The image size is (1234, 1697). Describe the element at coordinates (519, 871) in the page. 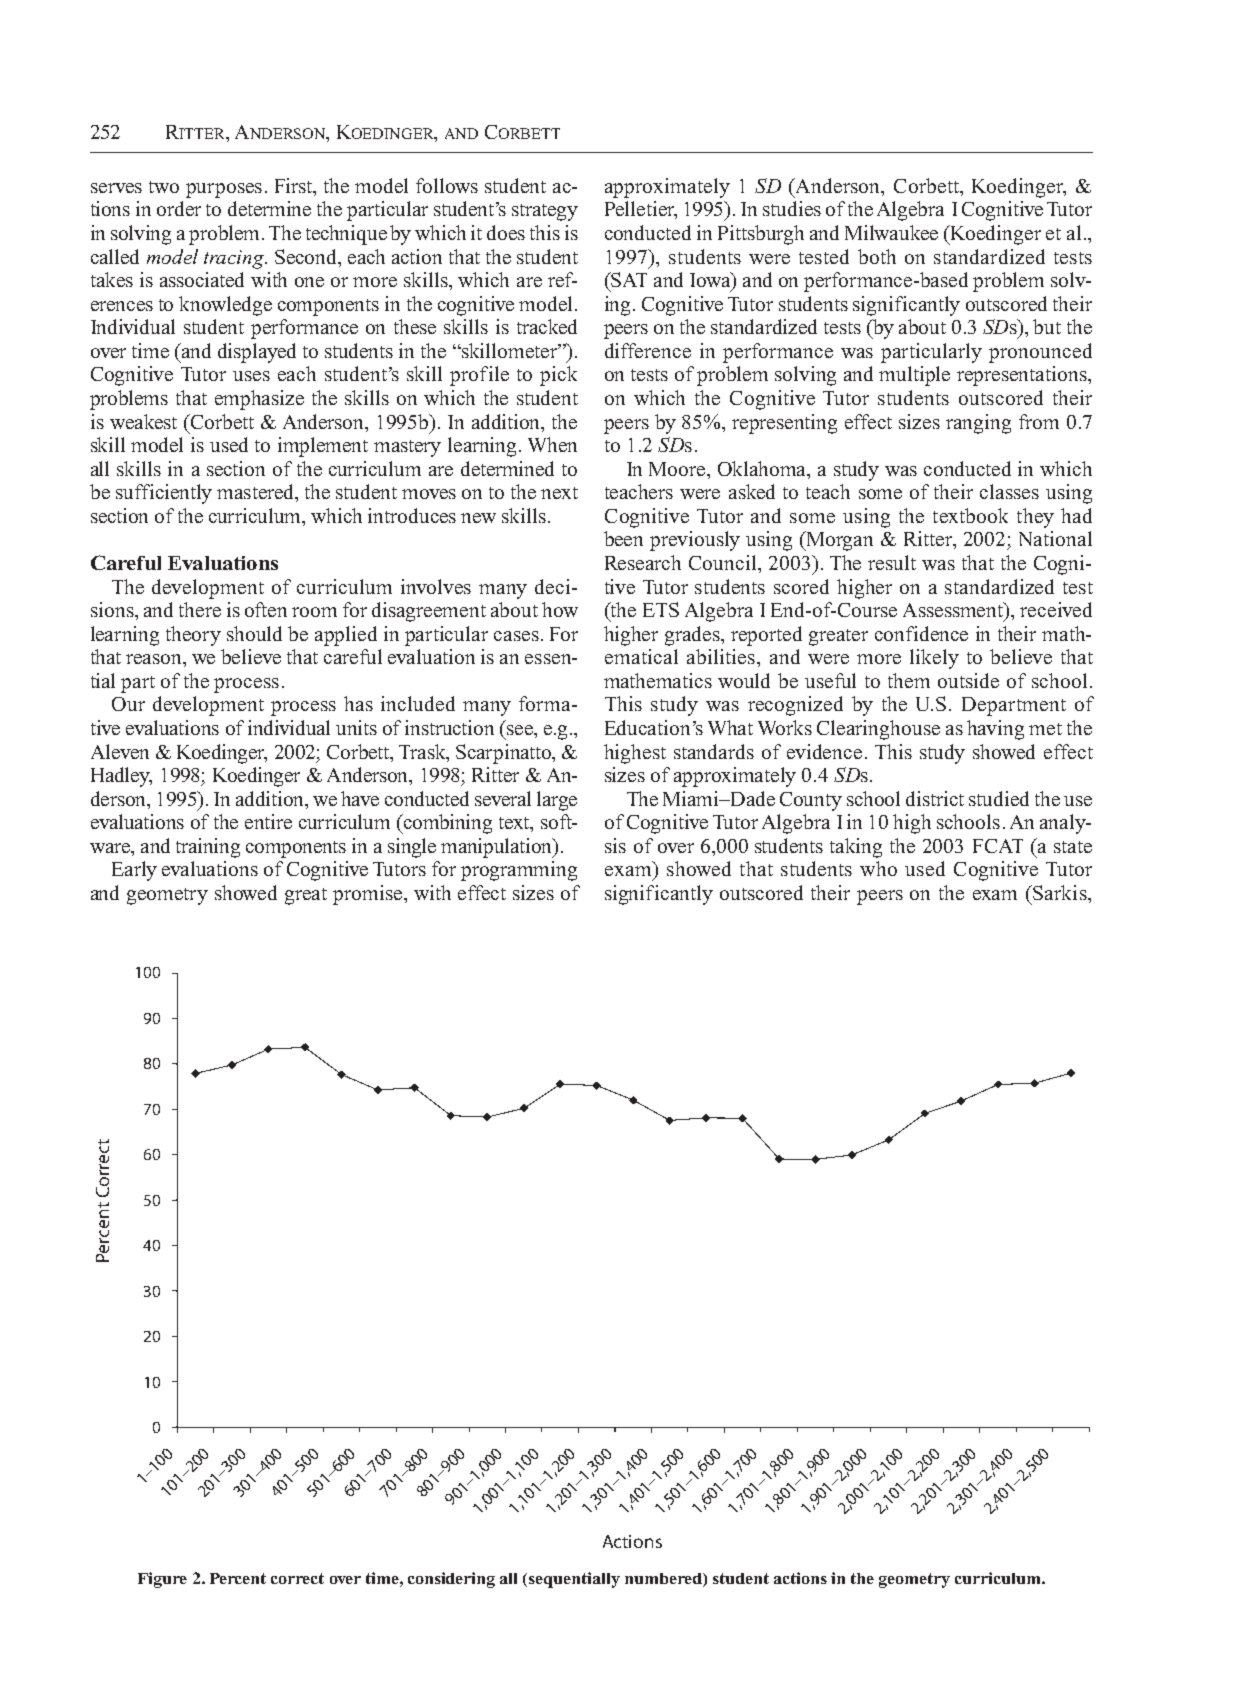

I see `programming` at that location.
